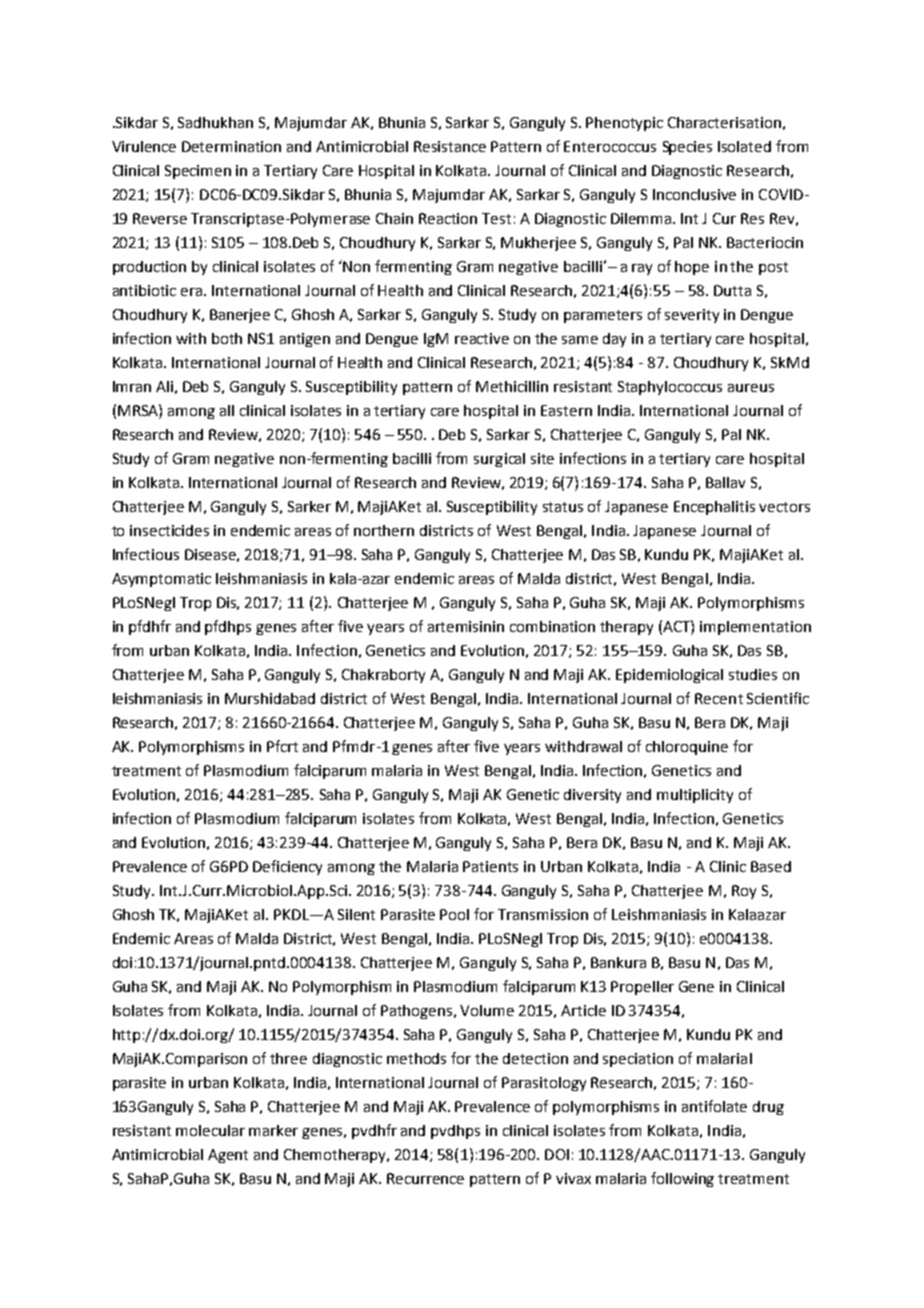 The image size is (924, 1308). Describe the element at coordinates (714, 508) in the document. I see `Encephalitis` at that location.
